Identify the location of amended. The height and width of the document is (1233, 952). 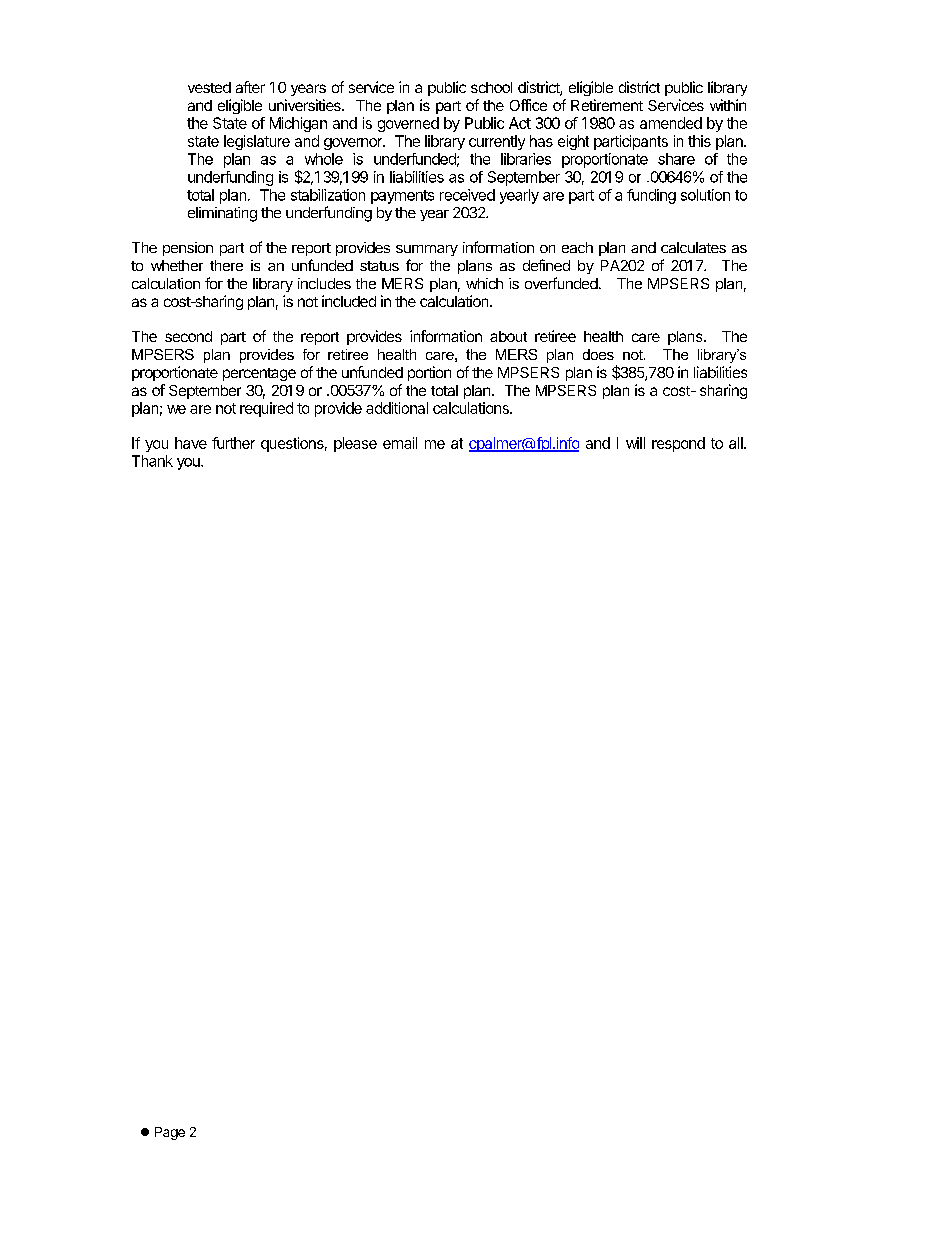
(671, 123).
